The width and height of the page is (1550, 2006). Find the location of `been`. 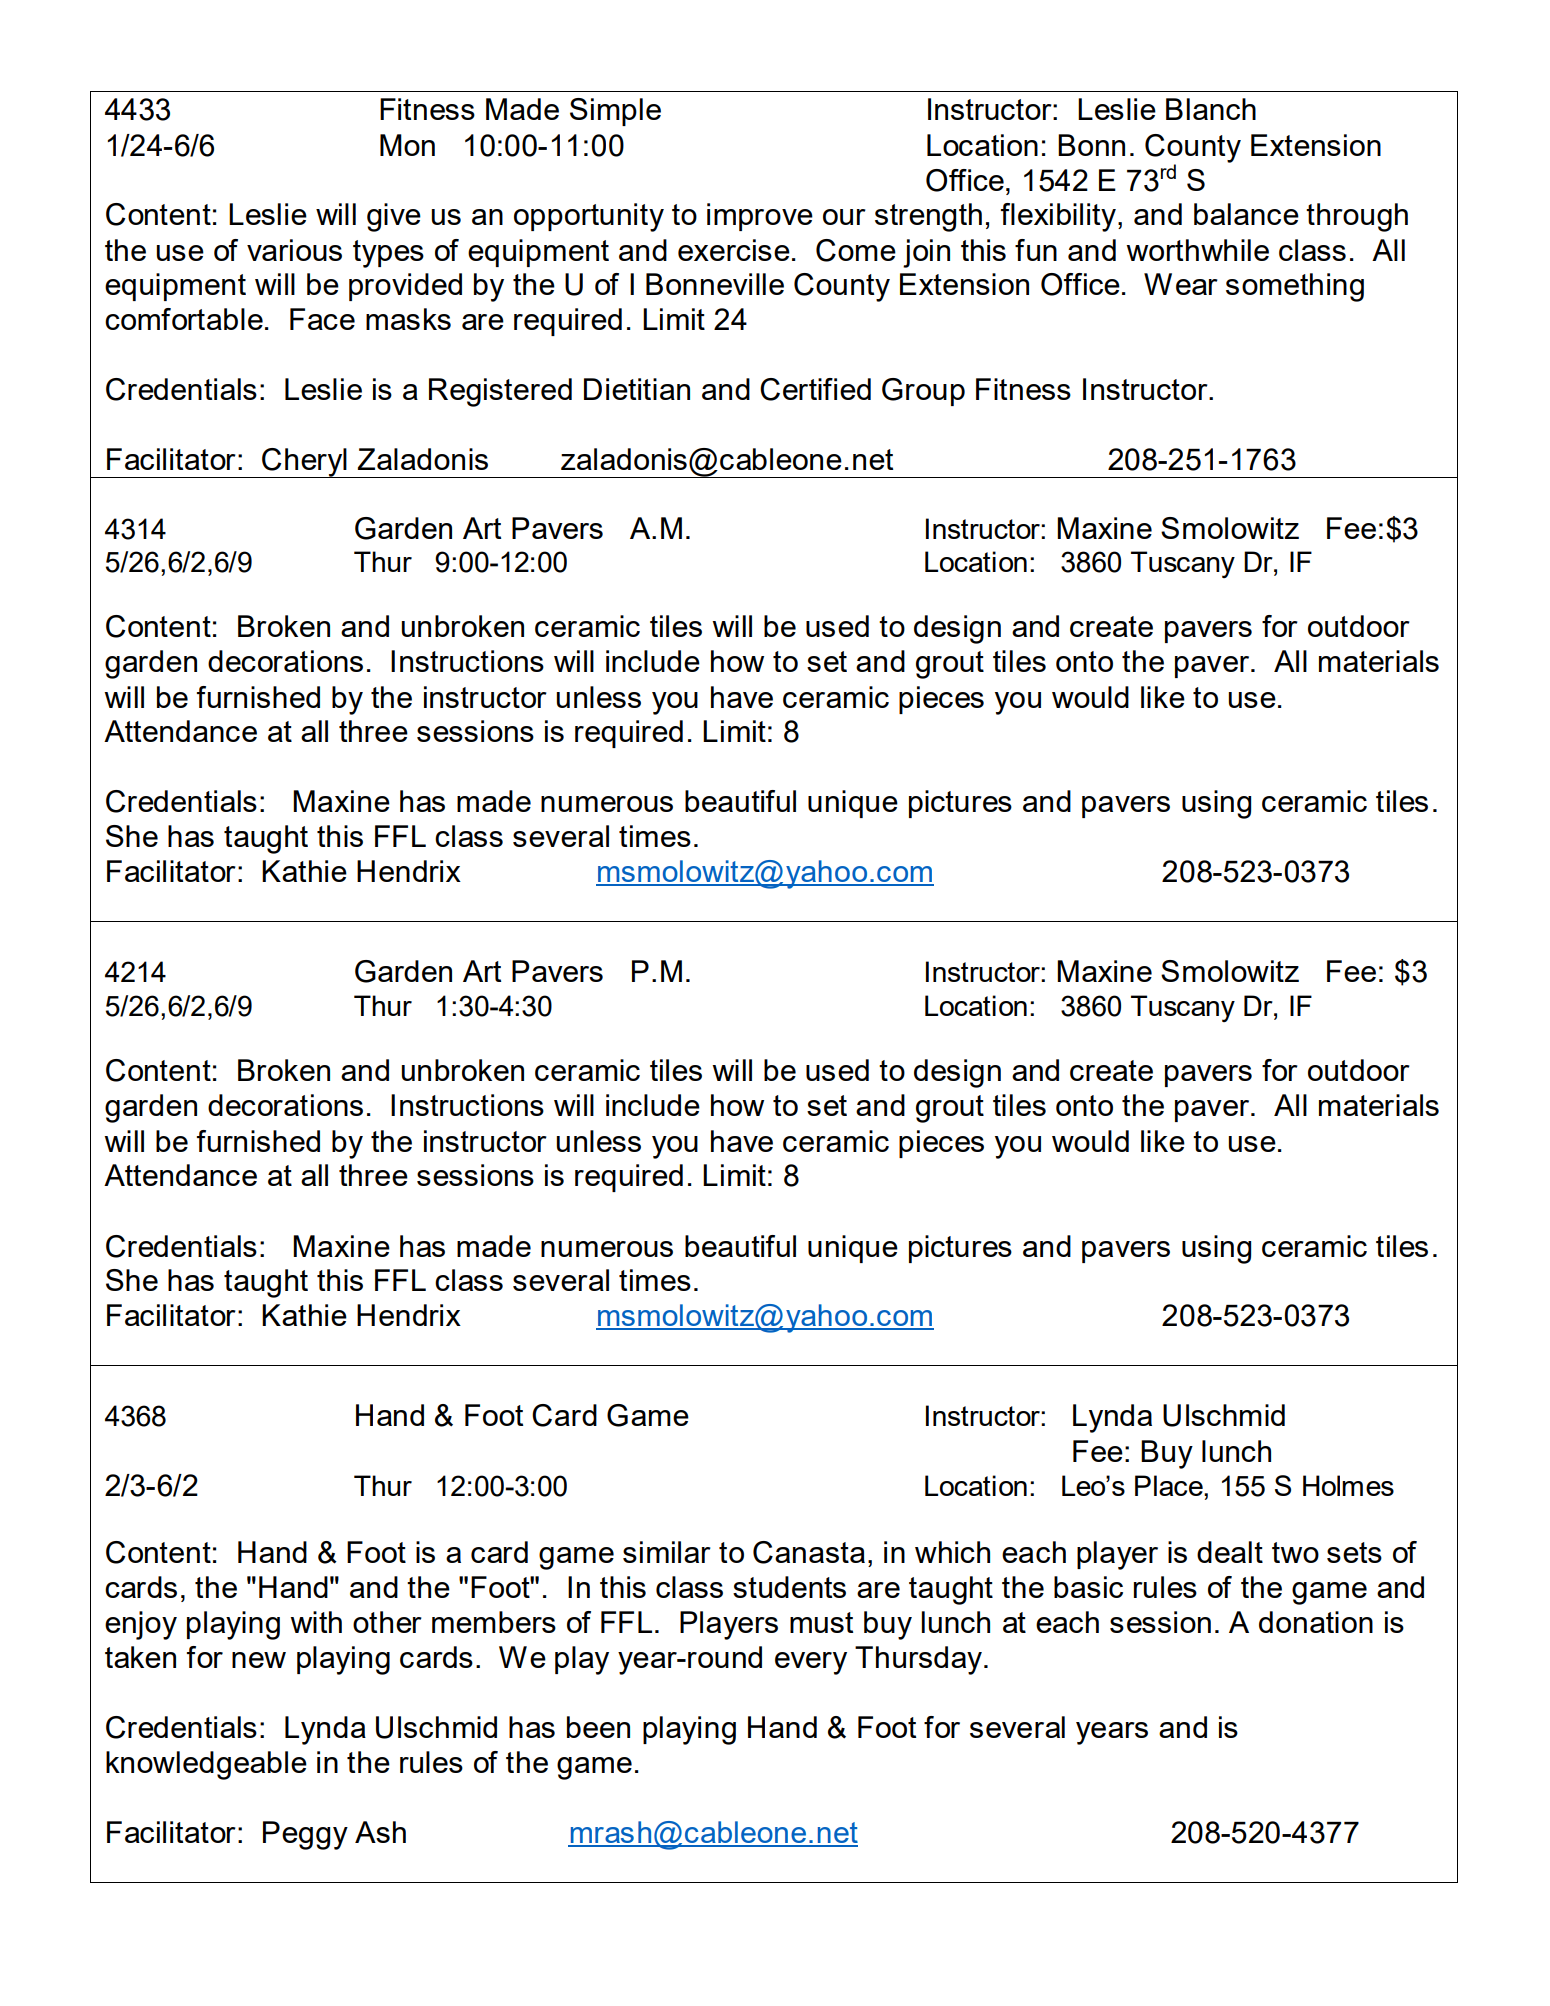

been is located at coordinates (598, 1727).
